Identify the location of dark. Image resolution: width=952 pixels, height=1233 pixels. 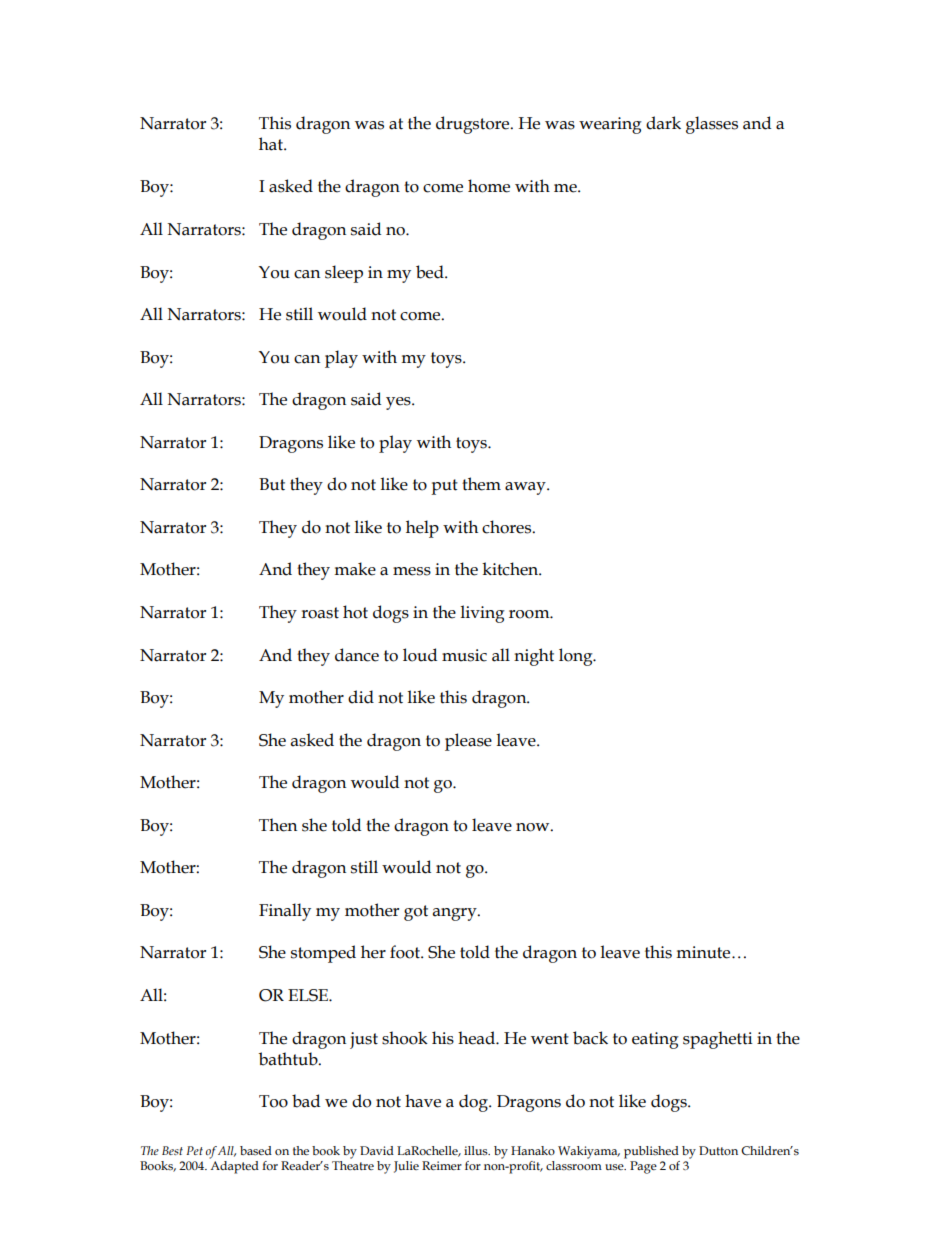
(663, 123).
